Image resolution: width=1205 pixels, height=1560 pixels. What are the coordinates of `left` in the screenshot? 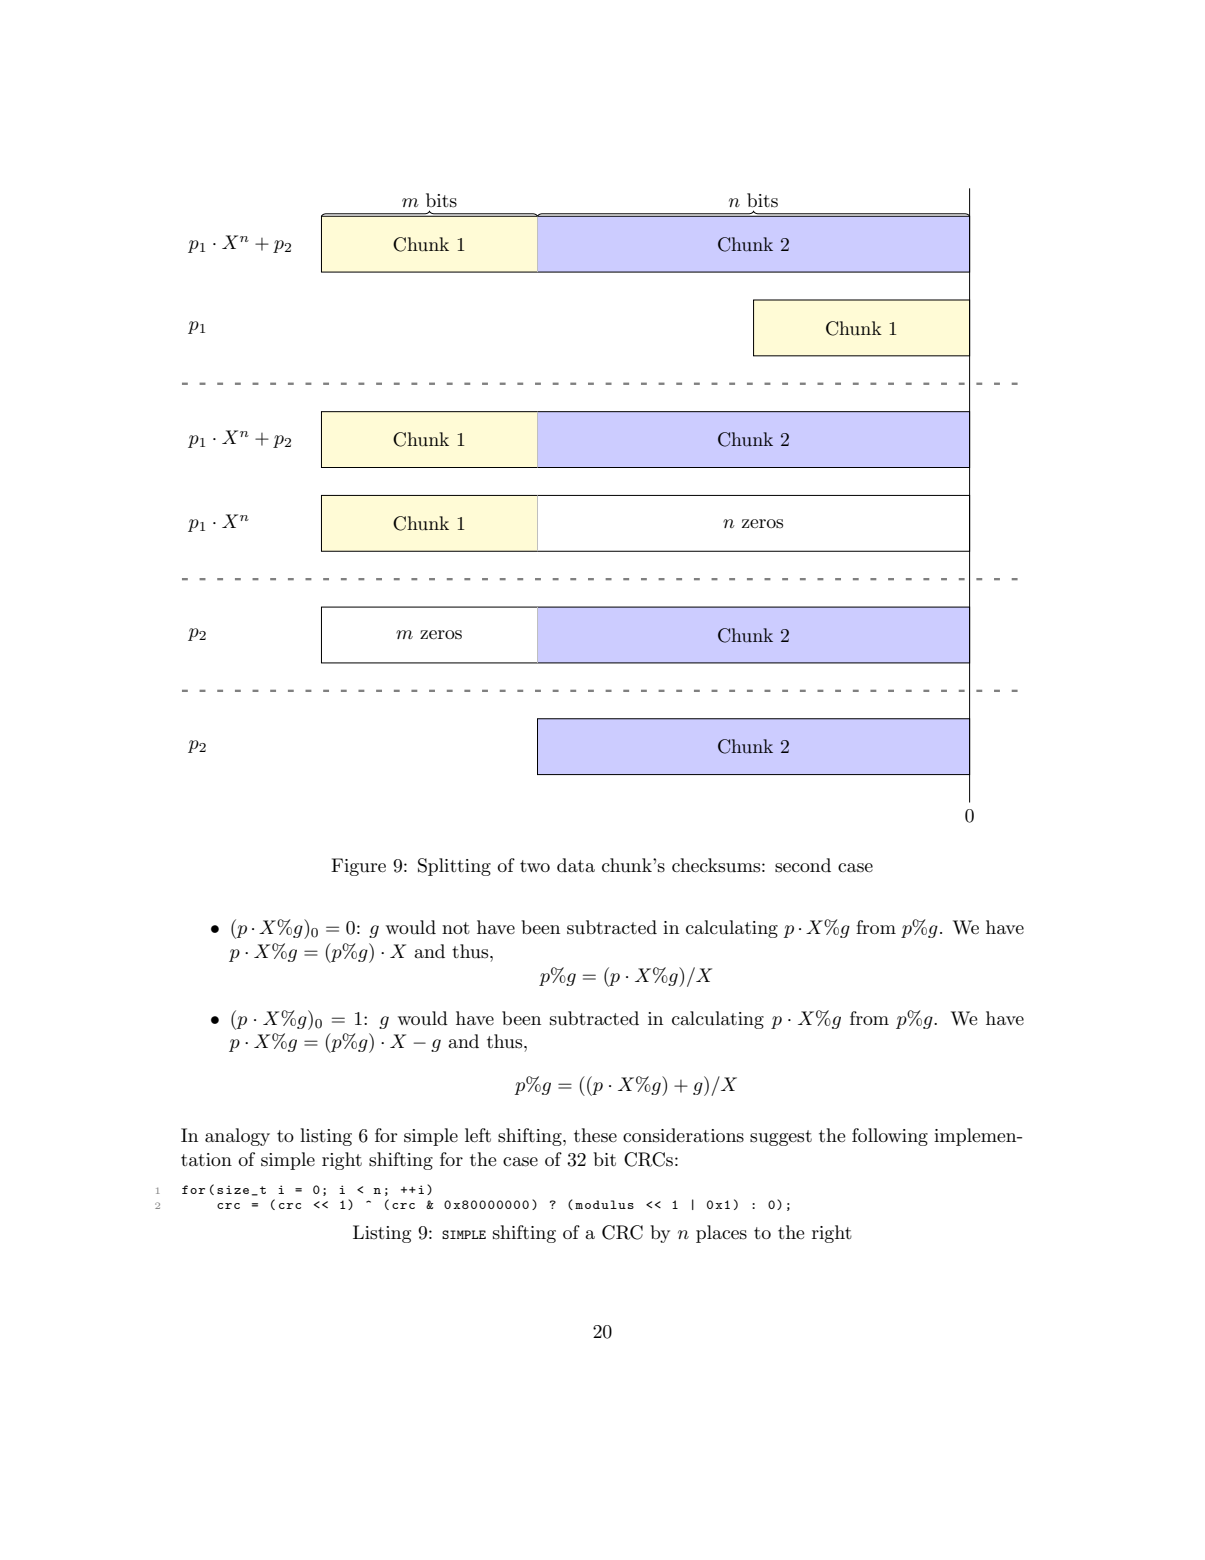 It's located at (478, 1135).
